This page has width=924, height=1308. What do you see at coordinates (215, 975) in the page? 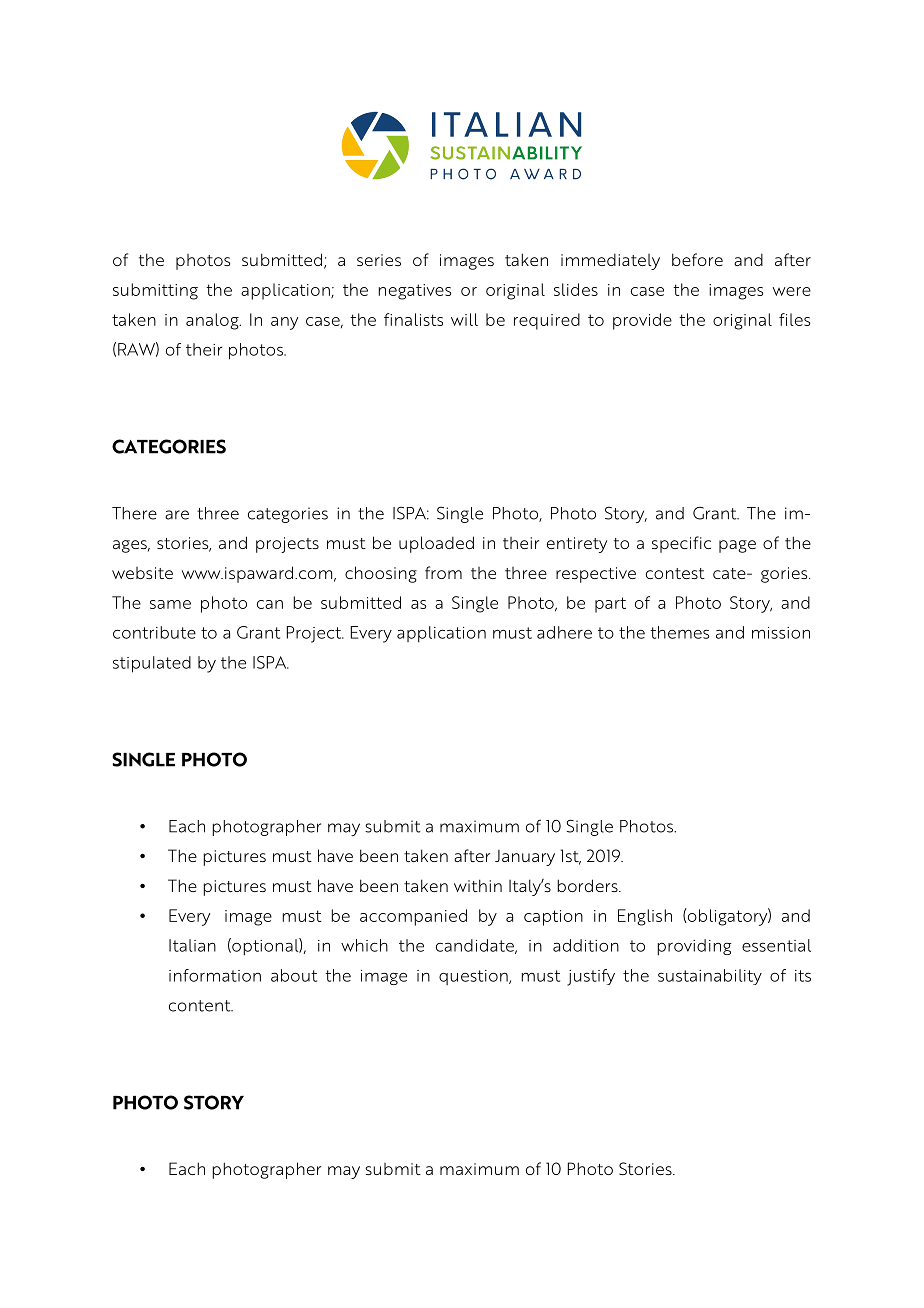
I see `information` at bounding box center [215, 975].
